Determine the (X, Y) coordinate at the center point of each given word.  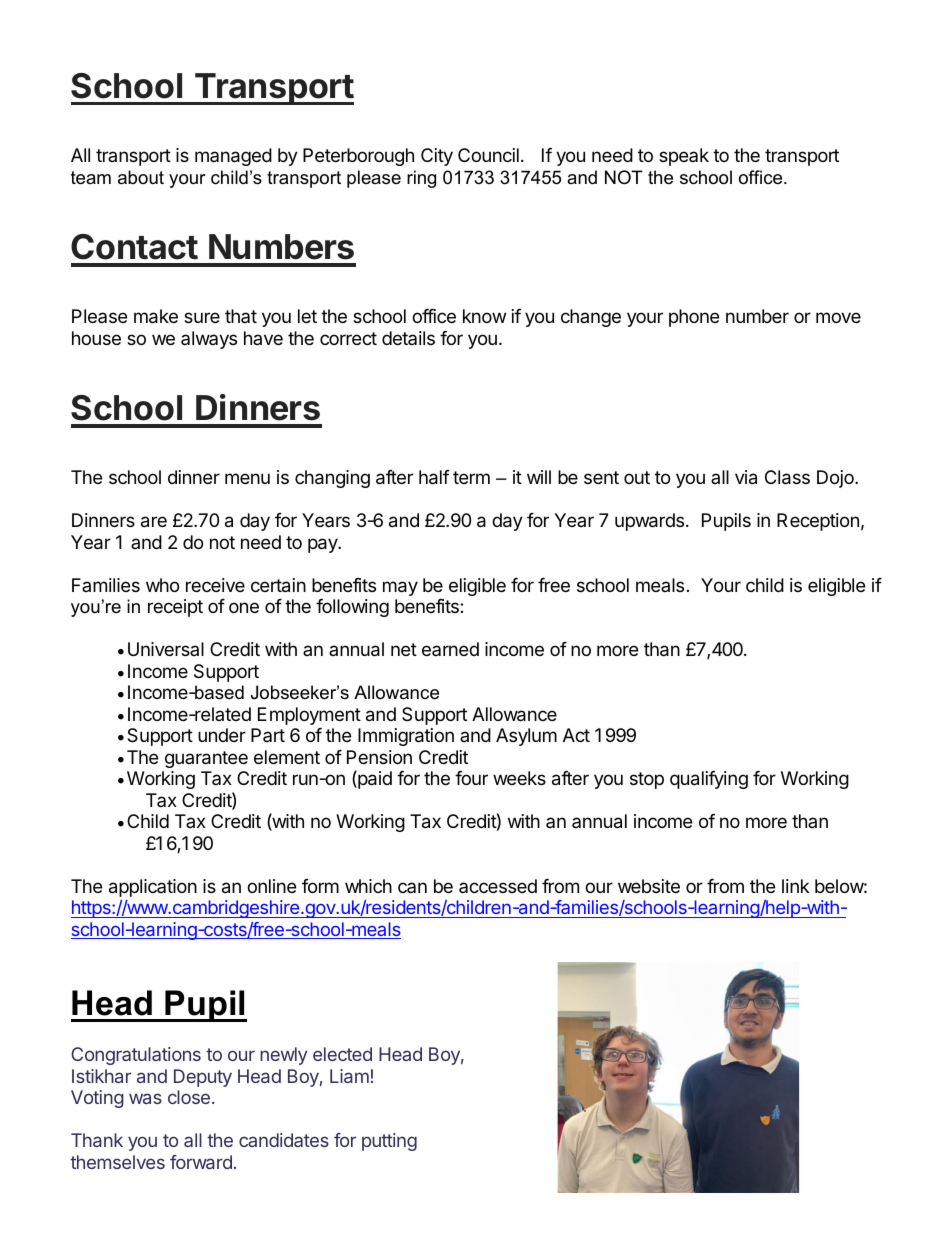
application (153, 888)
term (471, 477)
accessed (498, 886)
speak (684, 157)
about (141, 177)
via (746, 477)
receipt (175, 608)
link (795, 886)
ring (421, 179)
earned (450, 649)
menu (247, 478)
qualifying (709, 780)
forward (201, 1162)
